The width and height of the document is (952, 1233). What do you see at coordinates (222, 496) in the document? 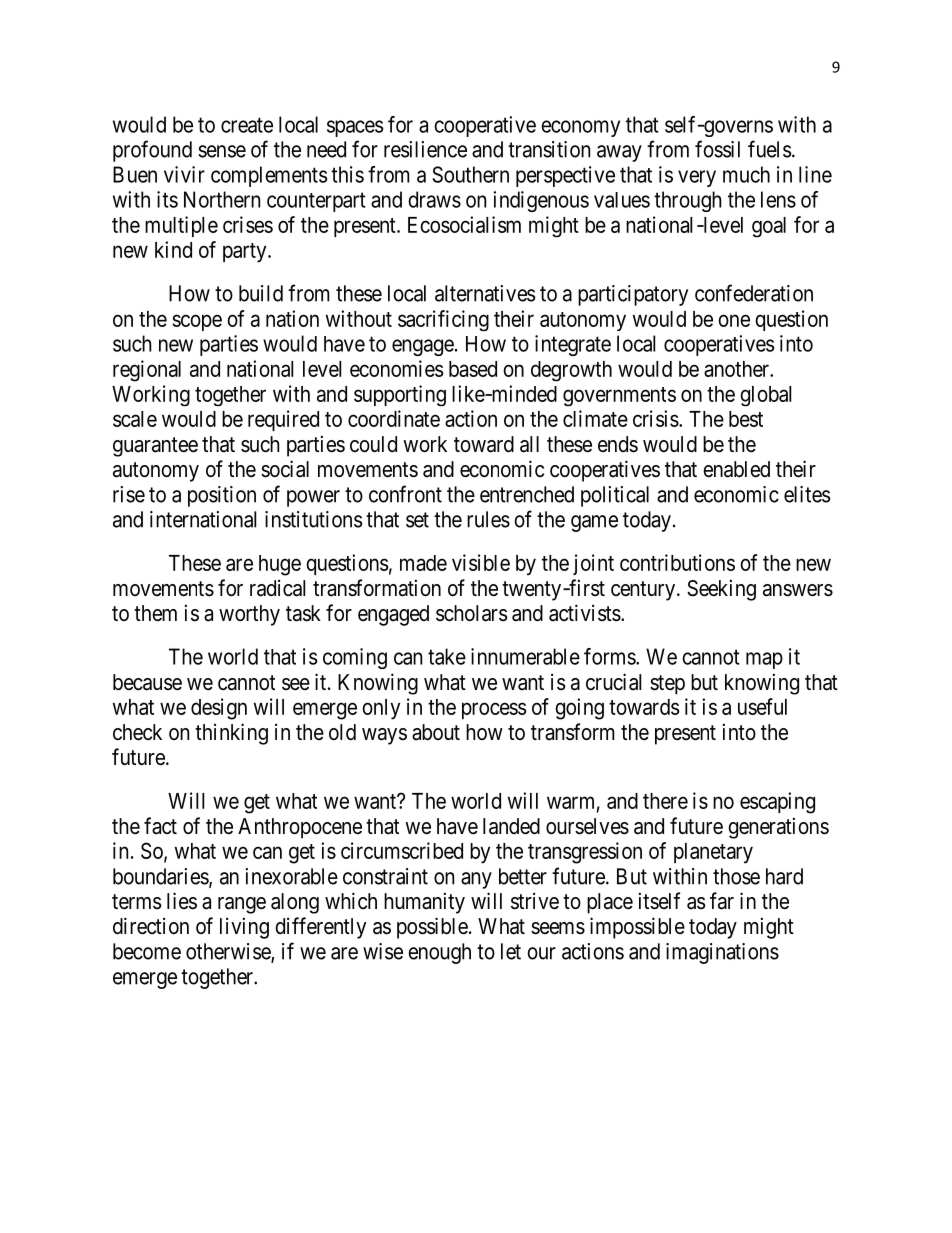
I see `position` at bounding box center [222, 496].
